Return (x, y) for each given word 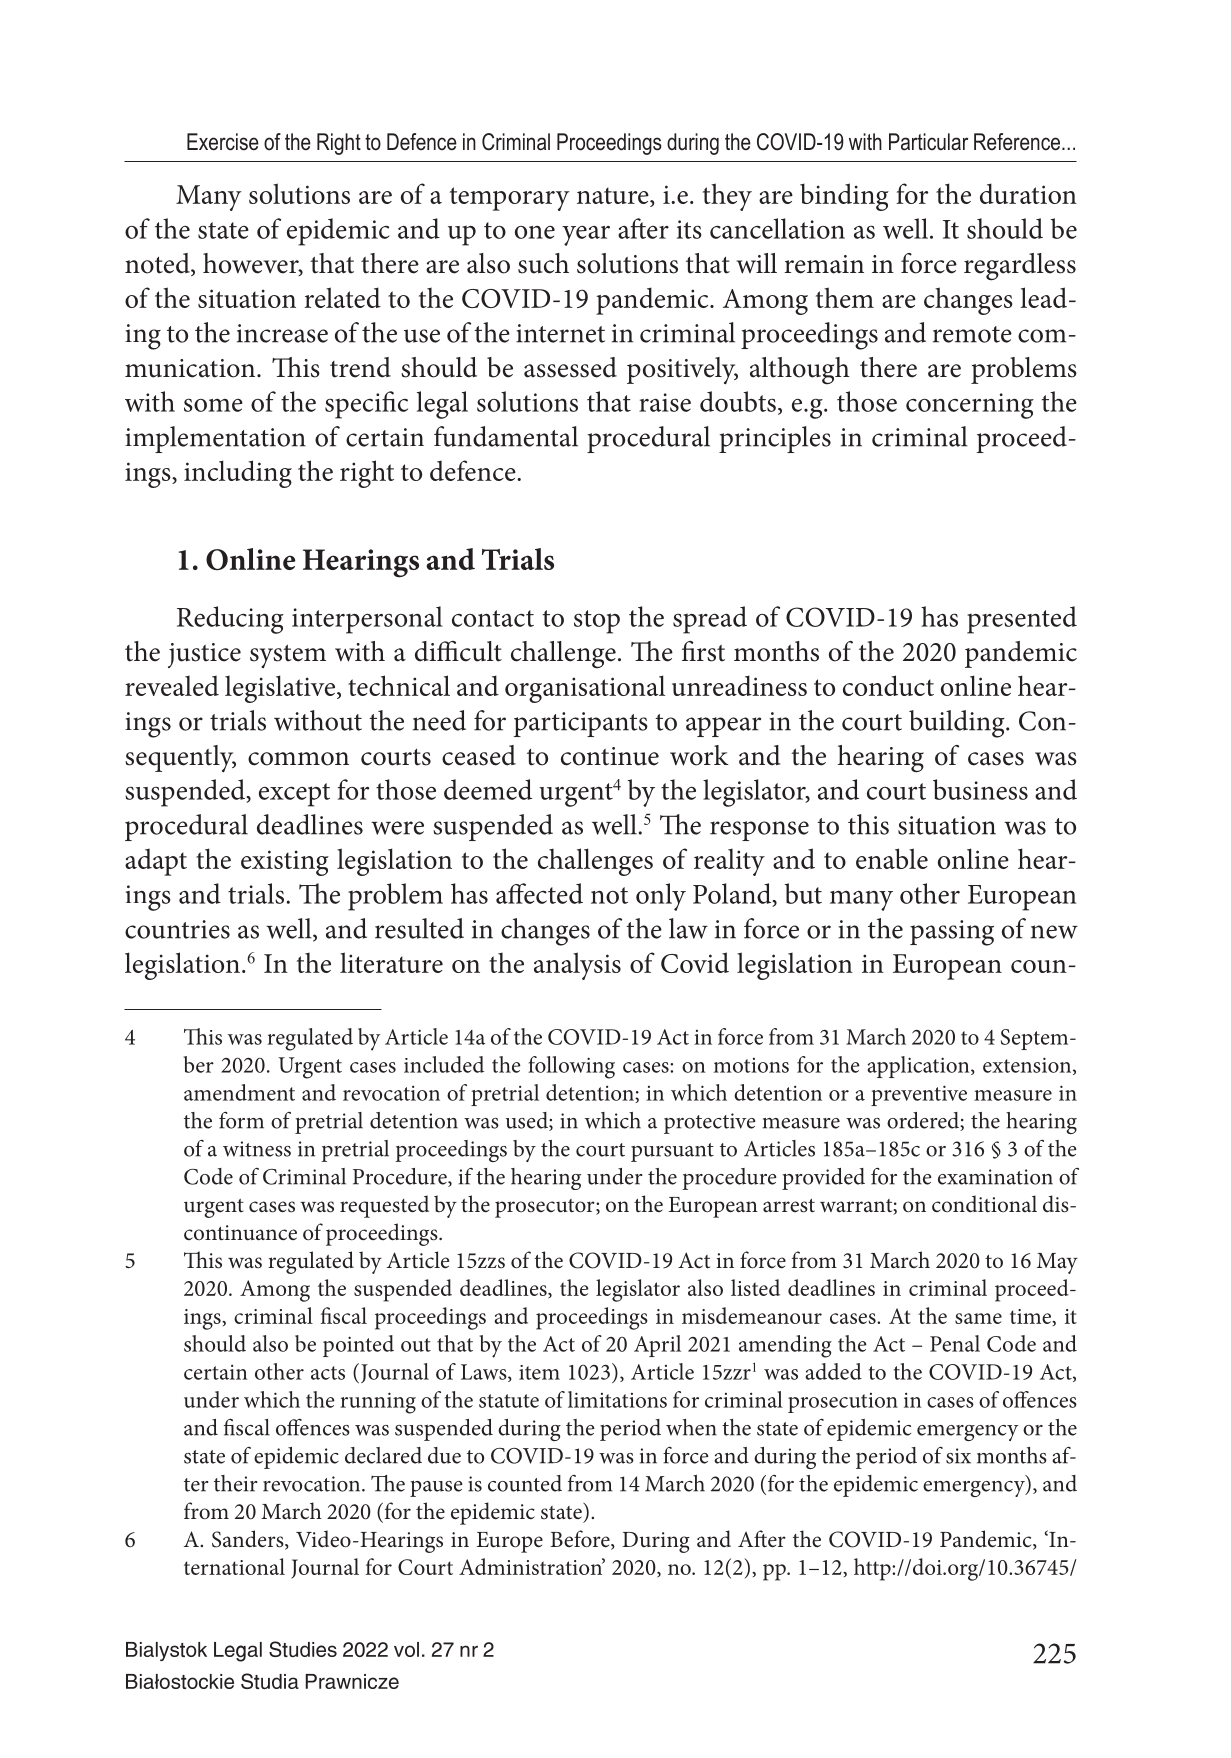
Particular (928, 142)
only (661, 897)
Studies (303, 1649)
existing (285, 863)
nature (614, 197)
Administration (532, 1566)
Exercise (223, 142)
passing (952, 933)
